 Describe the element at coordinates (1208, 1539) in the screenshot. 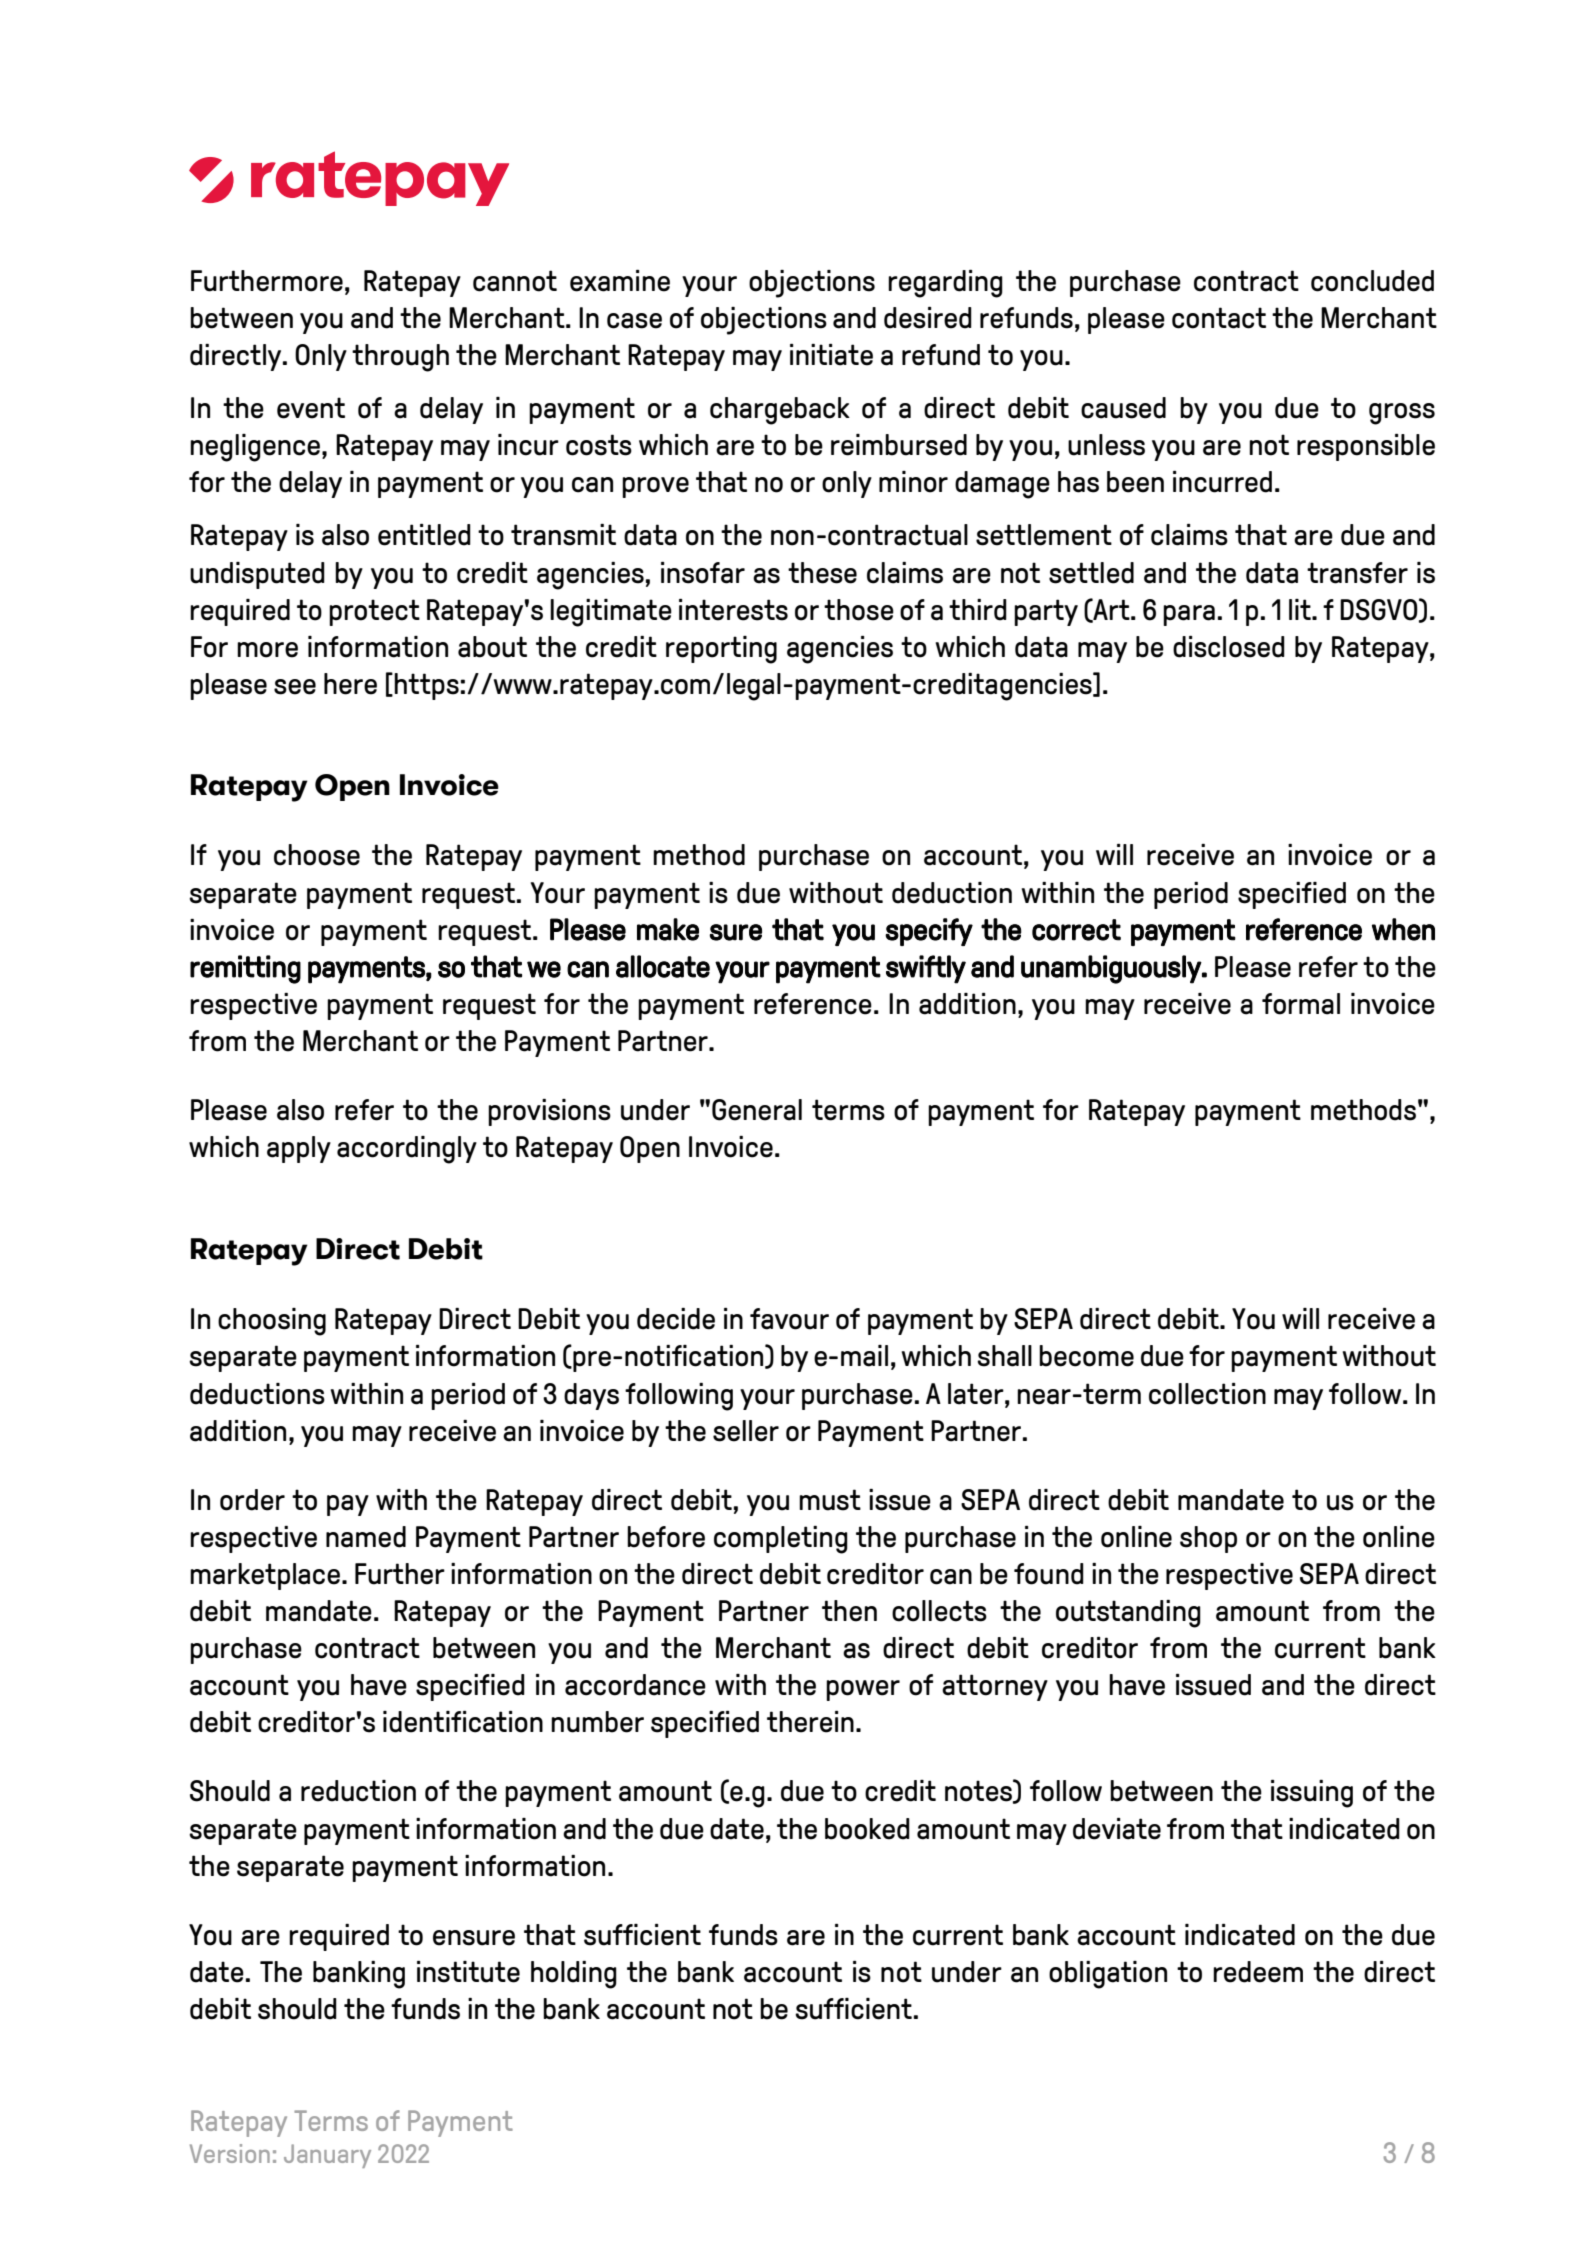

I see `shop` at that location.
